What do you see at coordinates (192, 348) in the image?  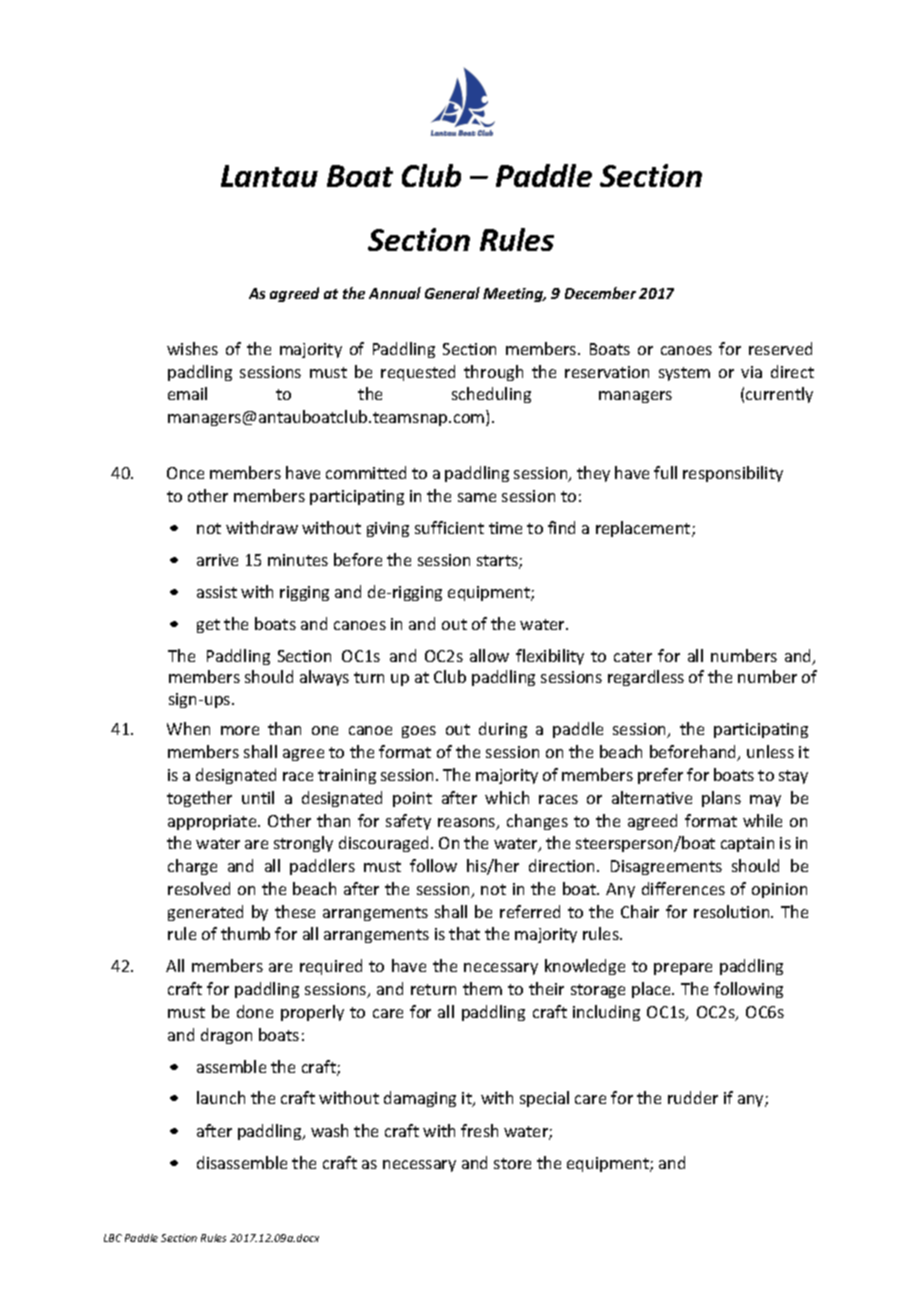 I see `wishes` at bounding box center [192, 348].
